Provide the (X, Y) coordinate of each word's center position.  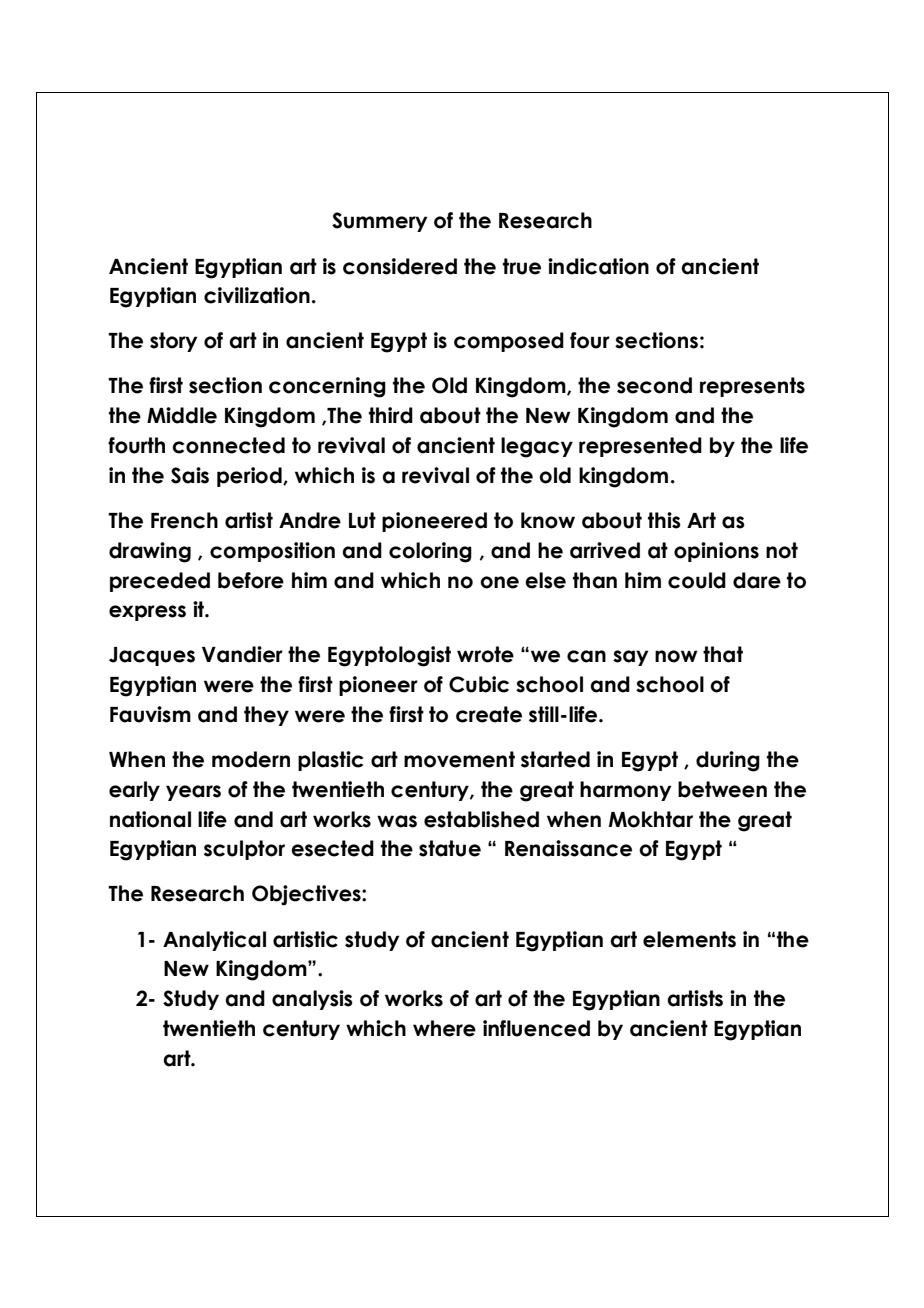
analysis (312, 1000)
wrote (485, 654)
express (147, 613)
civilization (257, 295)
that (723, 654)
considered (400, 266)
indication (598, 266)
